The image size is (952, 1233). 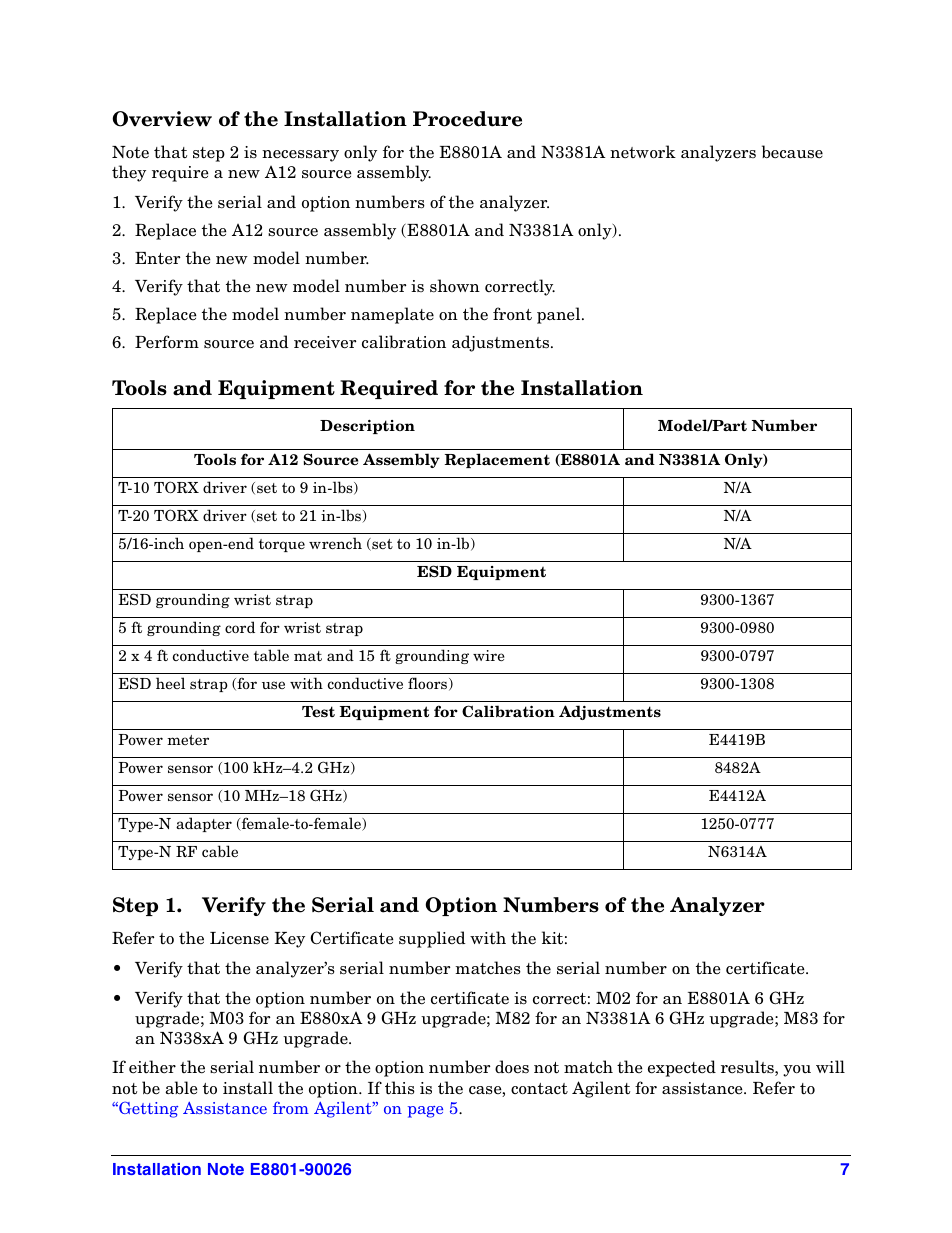 I want to click on Overview, so click(x=162, y=119).
